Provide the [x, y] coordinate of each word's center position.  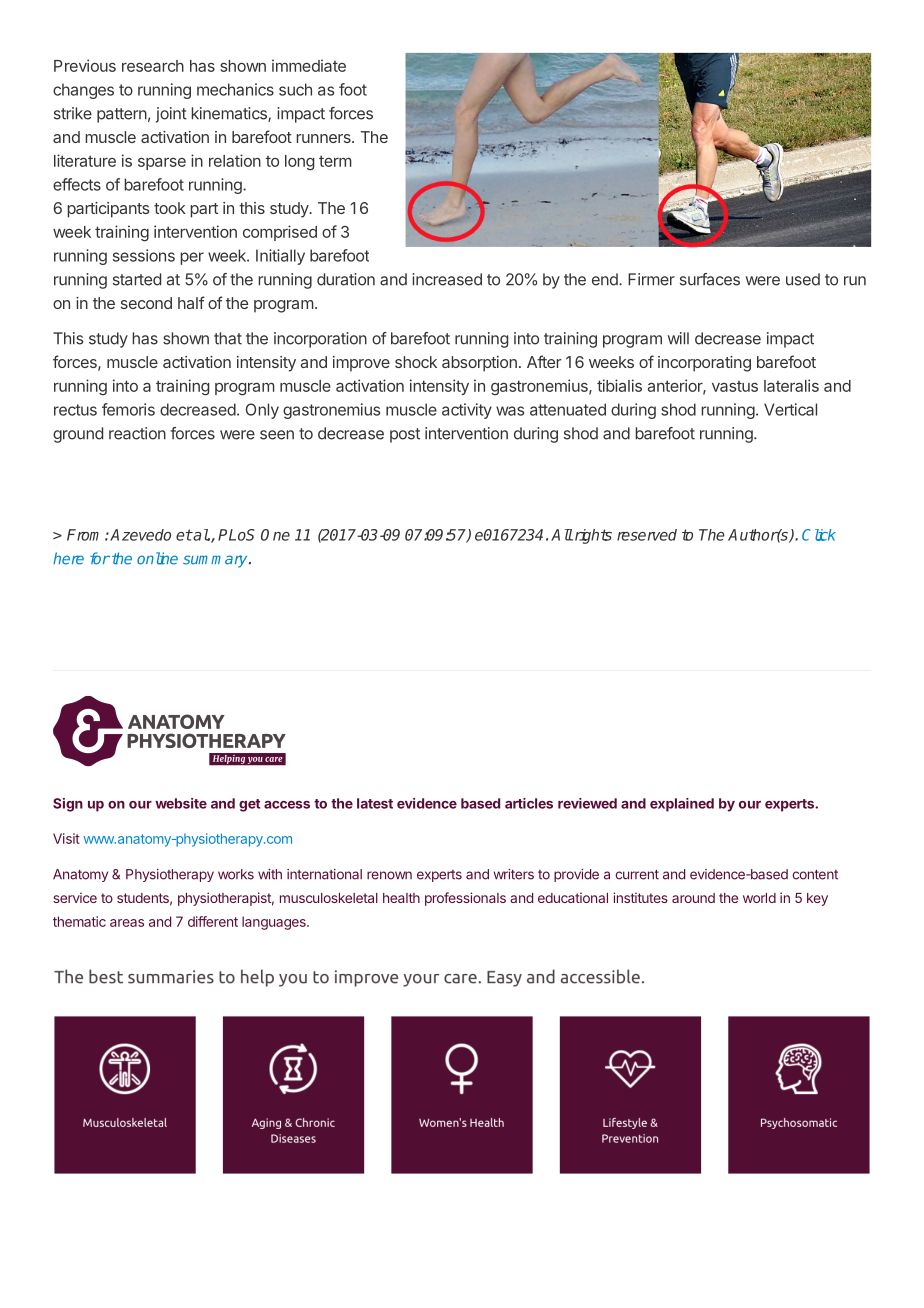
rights [592, 536]
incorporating [704, 364]
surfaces [710, 279]
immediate [309, 65]
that [228, 338]
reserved [647, 535]
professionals [465, 899]
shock [416, 362]
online [157, 558]
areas [127, 923]
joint [171, 115]
